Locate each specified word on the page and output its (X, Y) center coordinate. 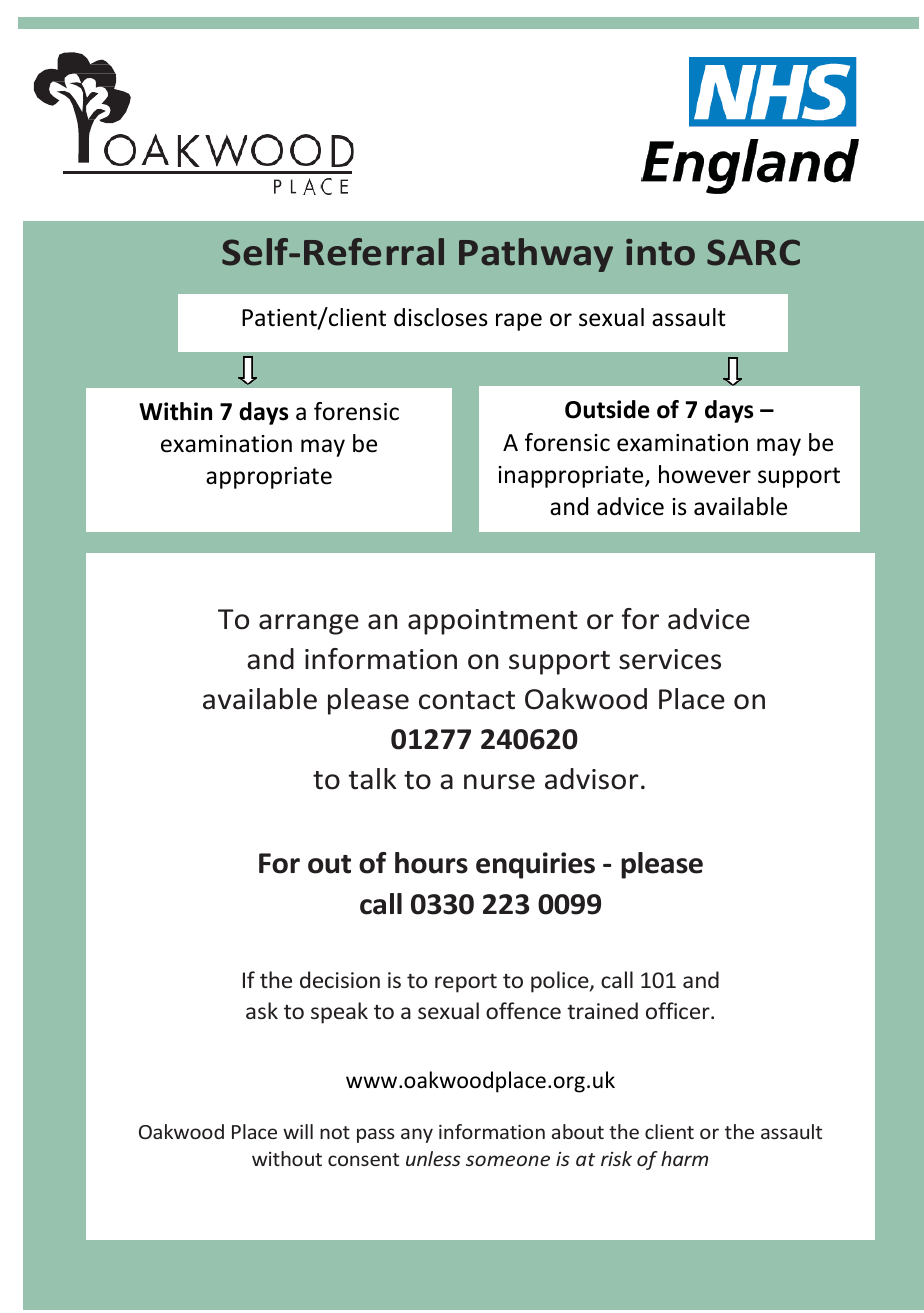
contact (467, 700)
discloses (441, 317)
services (670, 659)
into (660, 252)
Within (175, 411)
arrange (309, 624)
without (287, 1158)
